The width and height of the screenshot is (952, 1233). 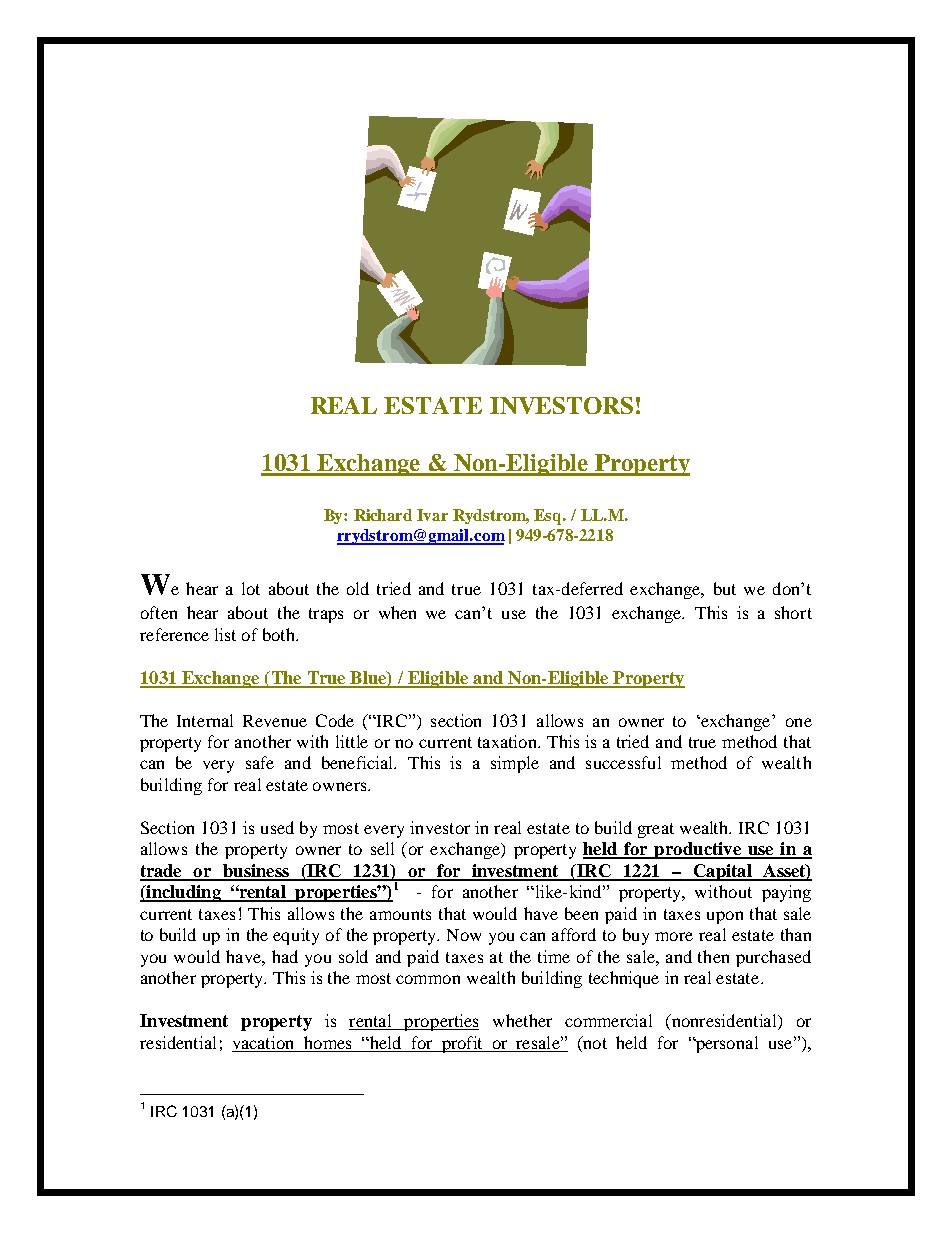 I want to click on safe, so click(x=260, y=762).
